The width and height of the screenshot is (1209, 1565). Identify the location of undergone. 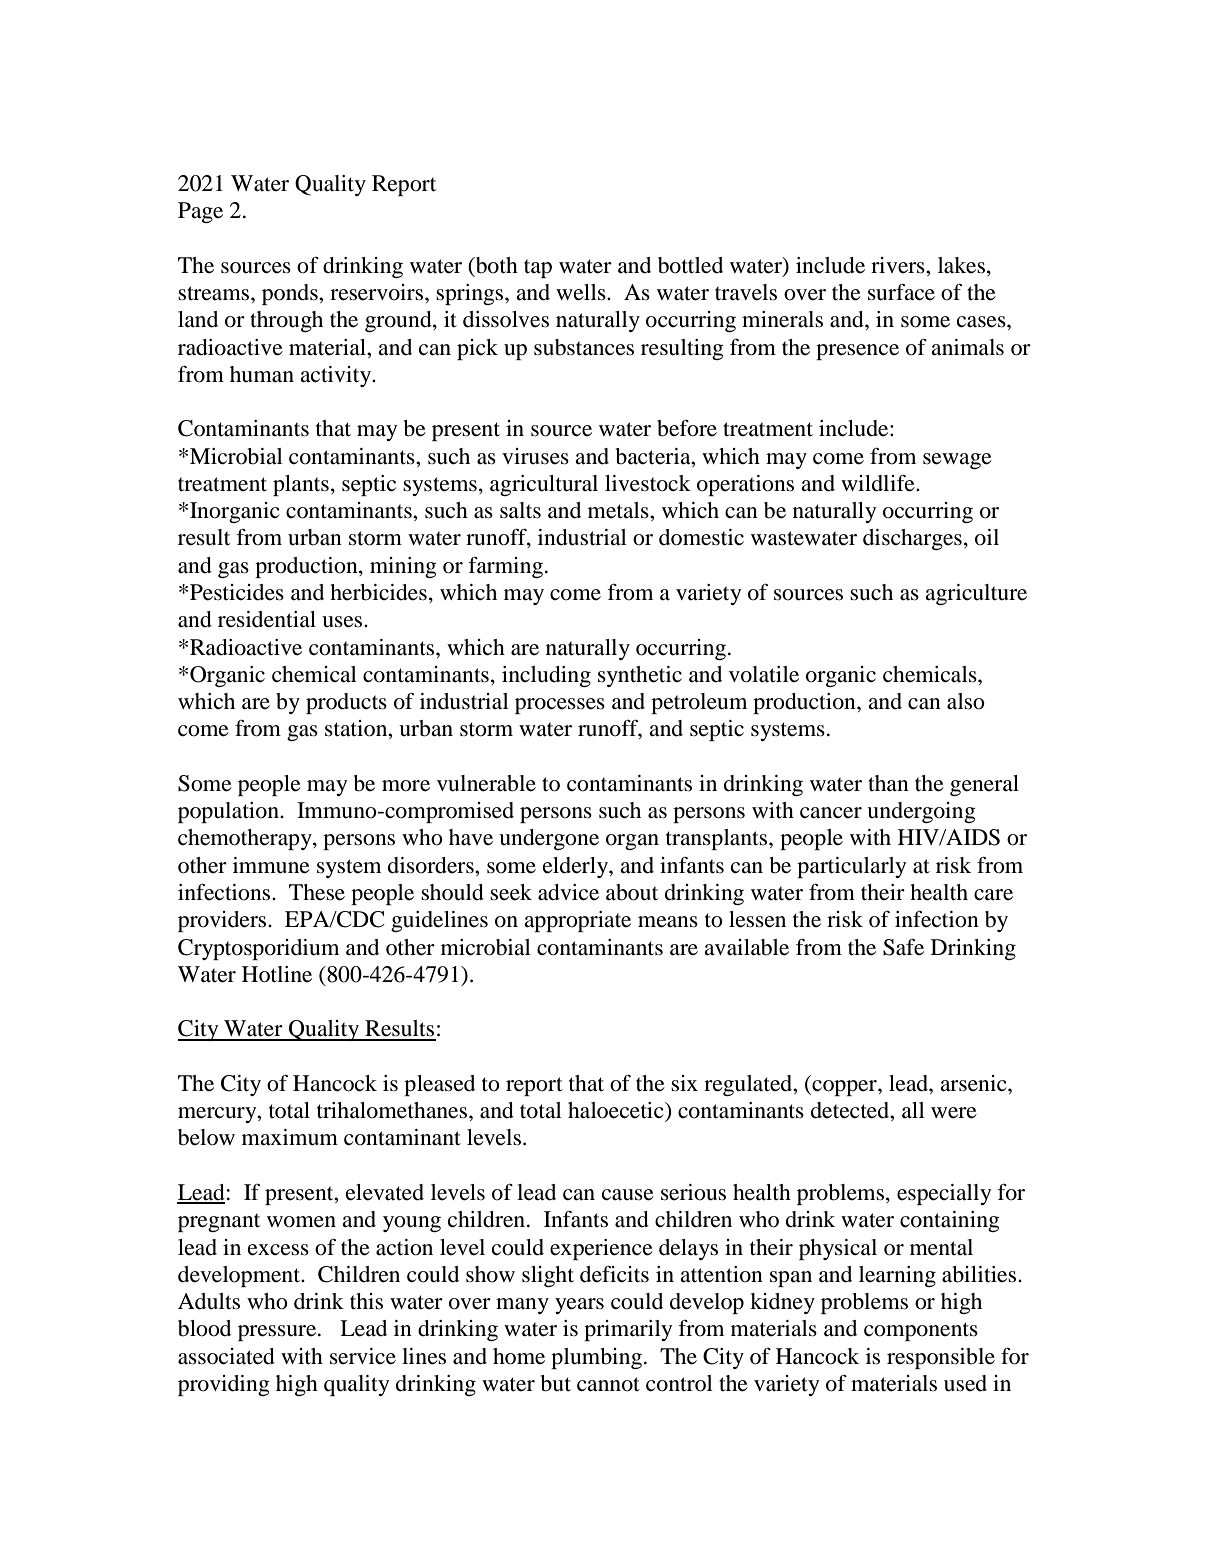
(549, 839).
